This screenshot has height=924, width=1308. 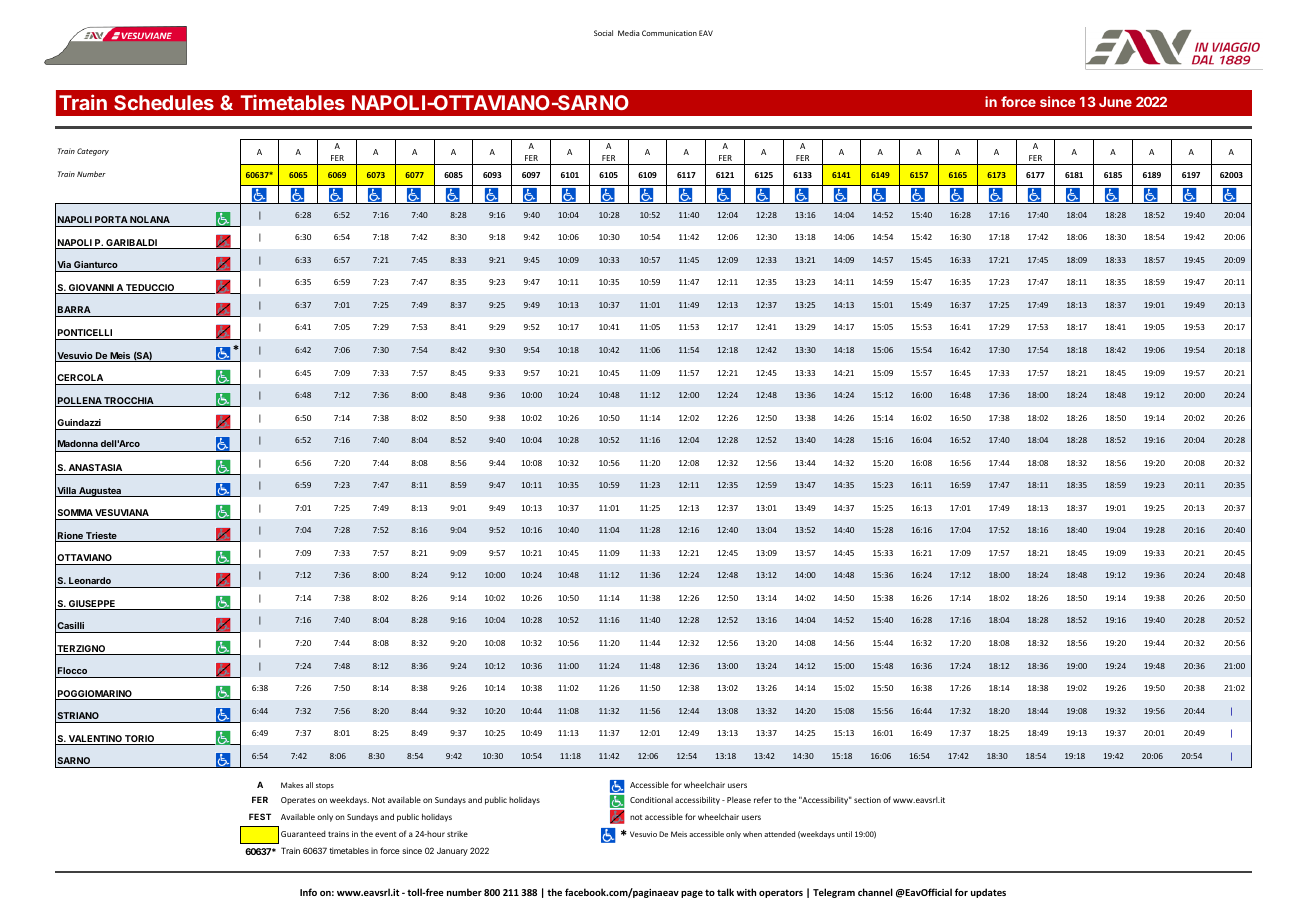 What do you see at coordinates (308, 892) in the screenshot?
I see `Info` at bounding box center [308, 892].
